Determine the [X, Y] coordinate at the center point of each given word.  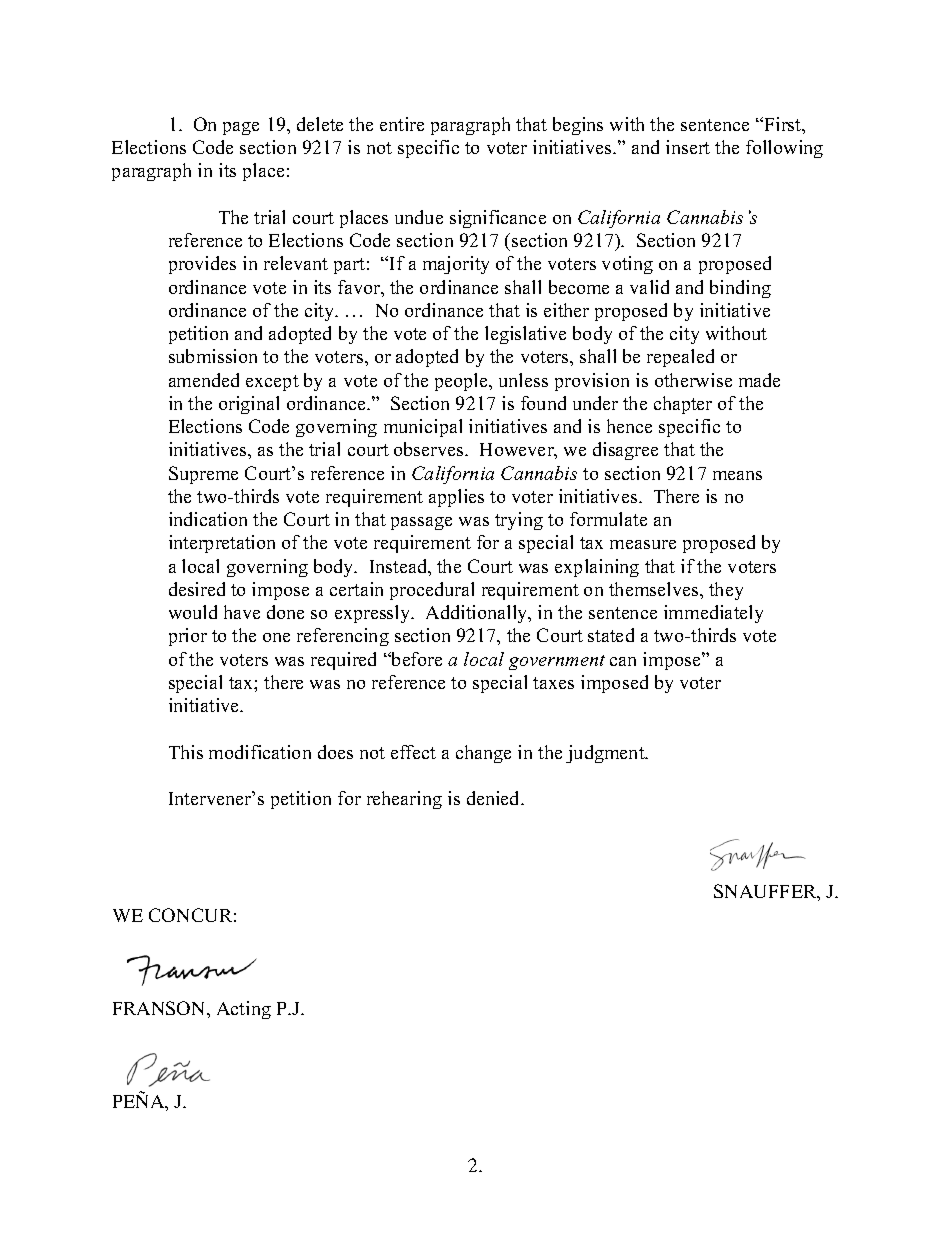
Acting [244, 1010]
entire [402, 124]
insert [688, 147]
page [241, 128]
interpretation [222, 544]
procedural [432, 591]
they [726, 591]
